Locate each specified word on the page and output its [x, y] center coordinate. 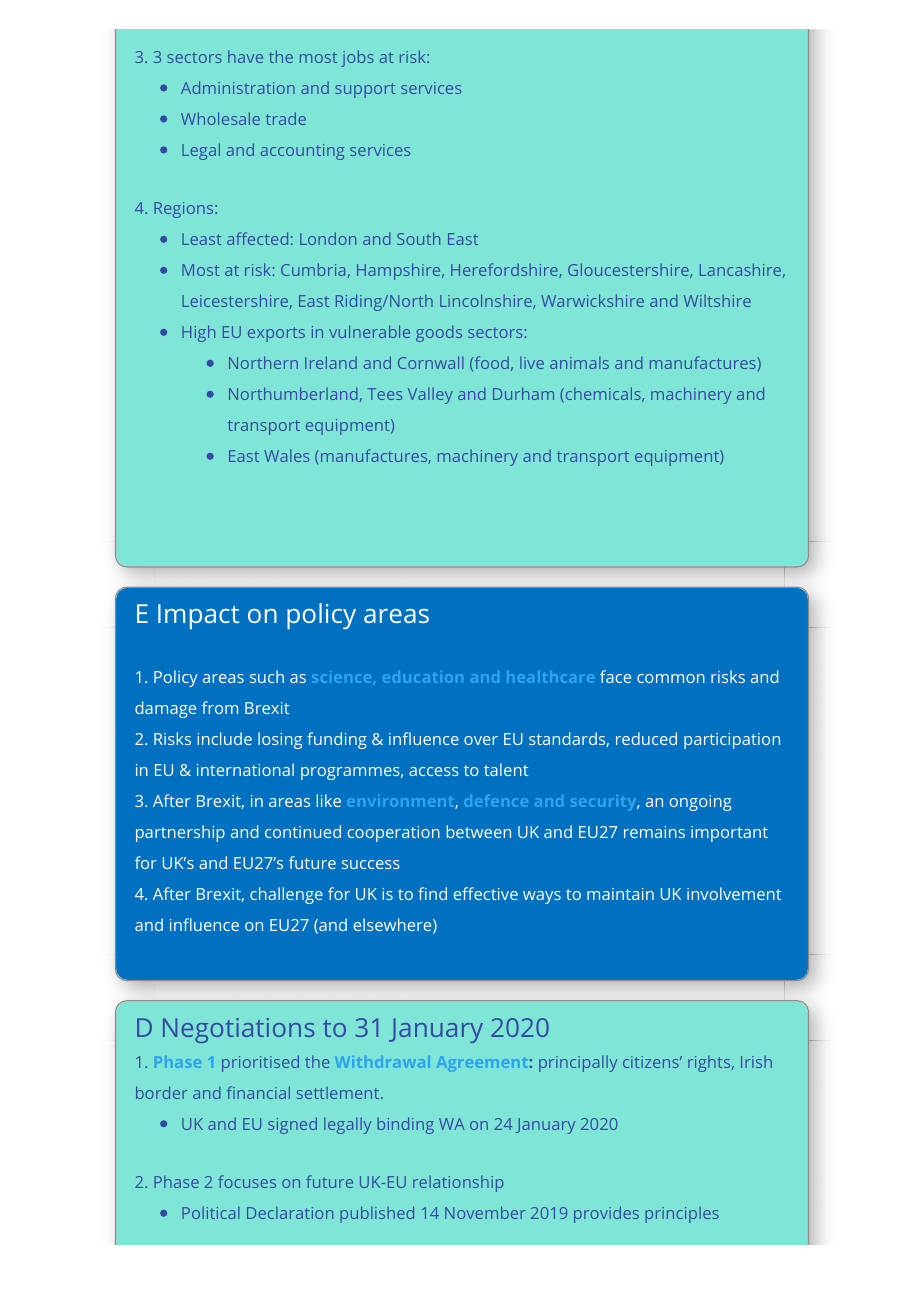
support [365, 90]
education [423, 677]
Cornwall [431, 362]
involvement [734, 893]
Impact [198, 616]
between [479, 831]
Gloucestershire [629, 270]
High [198, 333]
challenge [286, 895]
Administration [238, 87]
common [671, 678]
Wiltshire [717, 300]
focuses [247, 1181]
